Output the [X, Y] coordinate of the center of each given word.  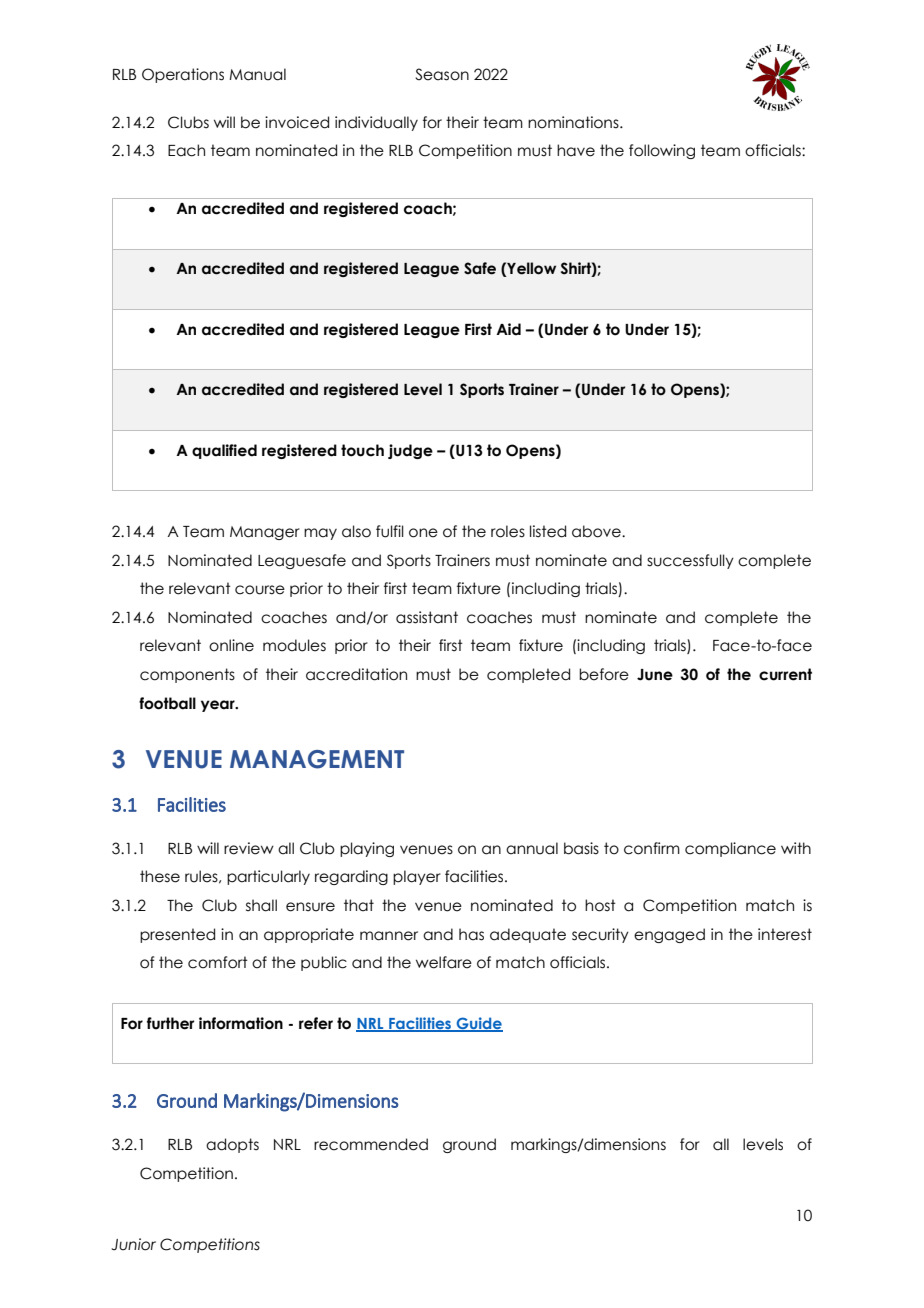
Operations [183, 75]
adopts [232, 1145]
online [231, 645]
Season [442, 74]
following [662, 151]
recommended [371, 1144]
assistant [427, 617]
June [655, 675]
